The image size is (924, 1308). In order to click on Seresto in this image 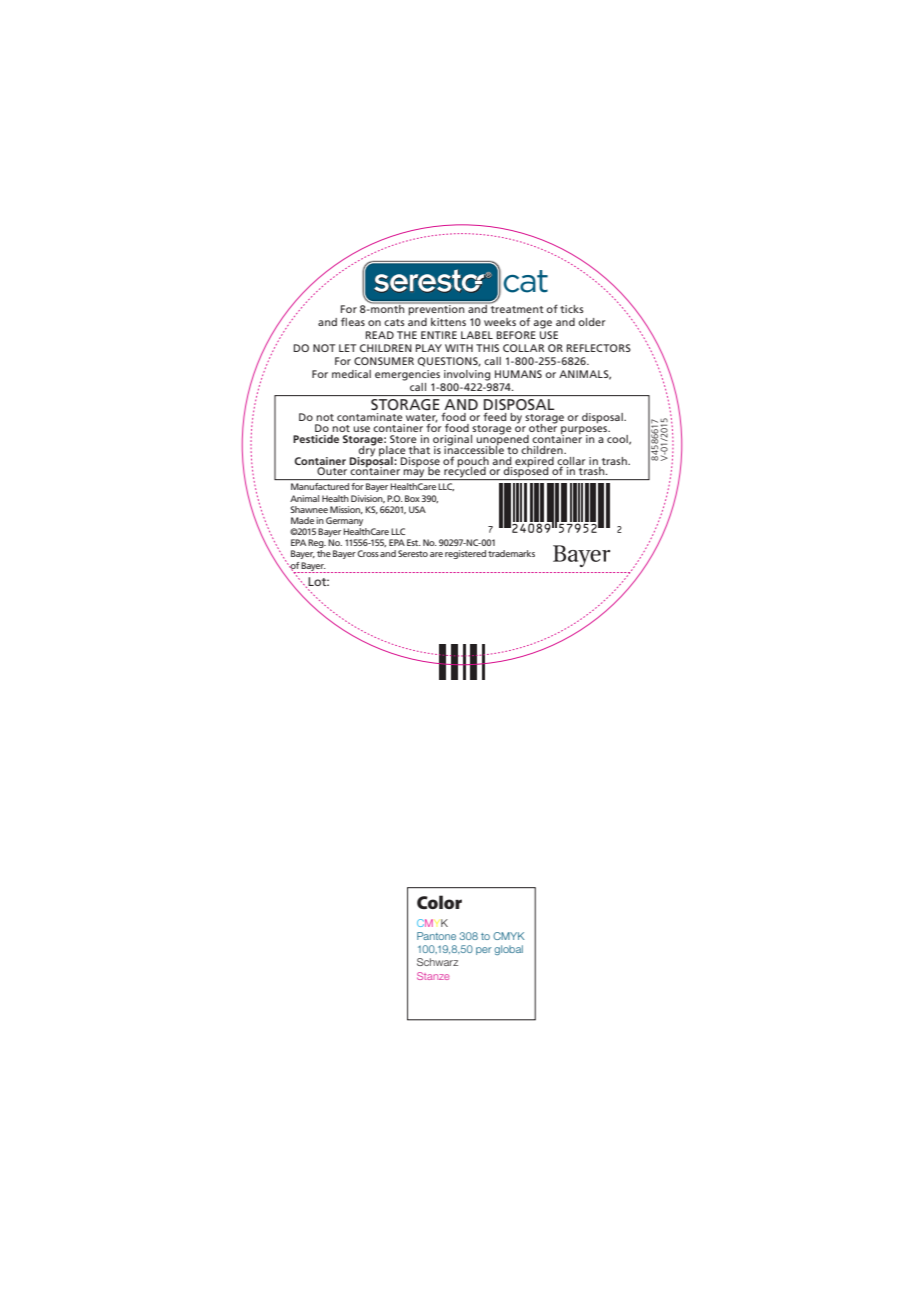, I will do `click(413, 553)`.
